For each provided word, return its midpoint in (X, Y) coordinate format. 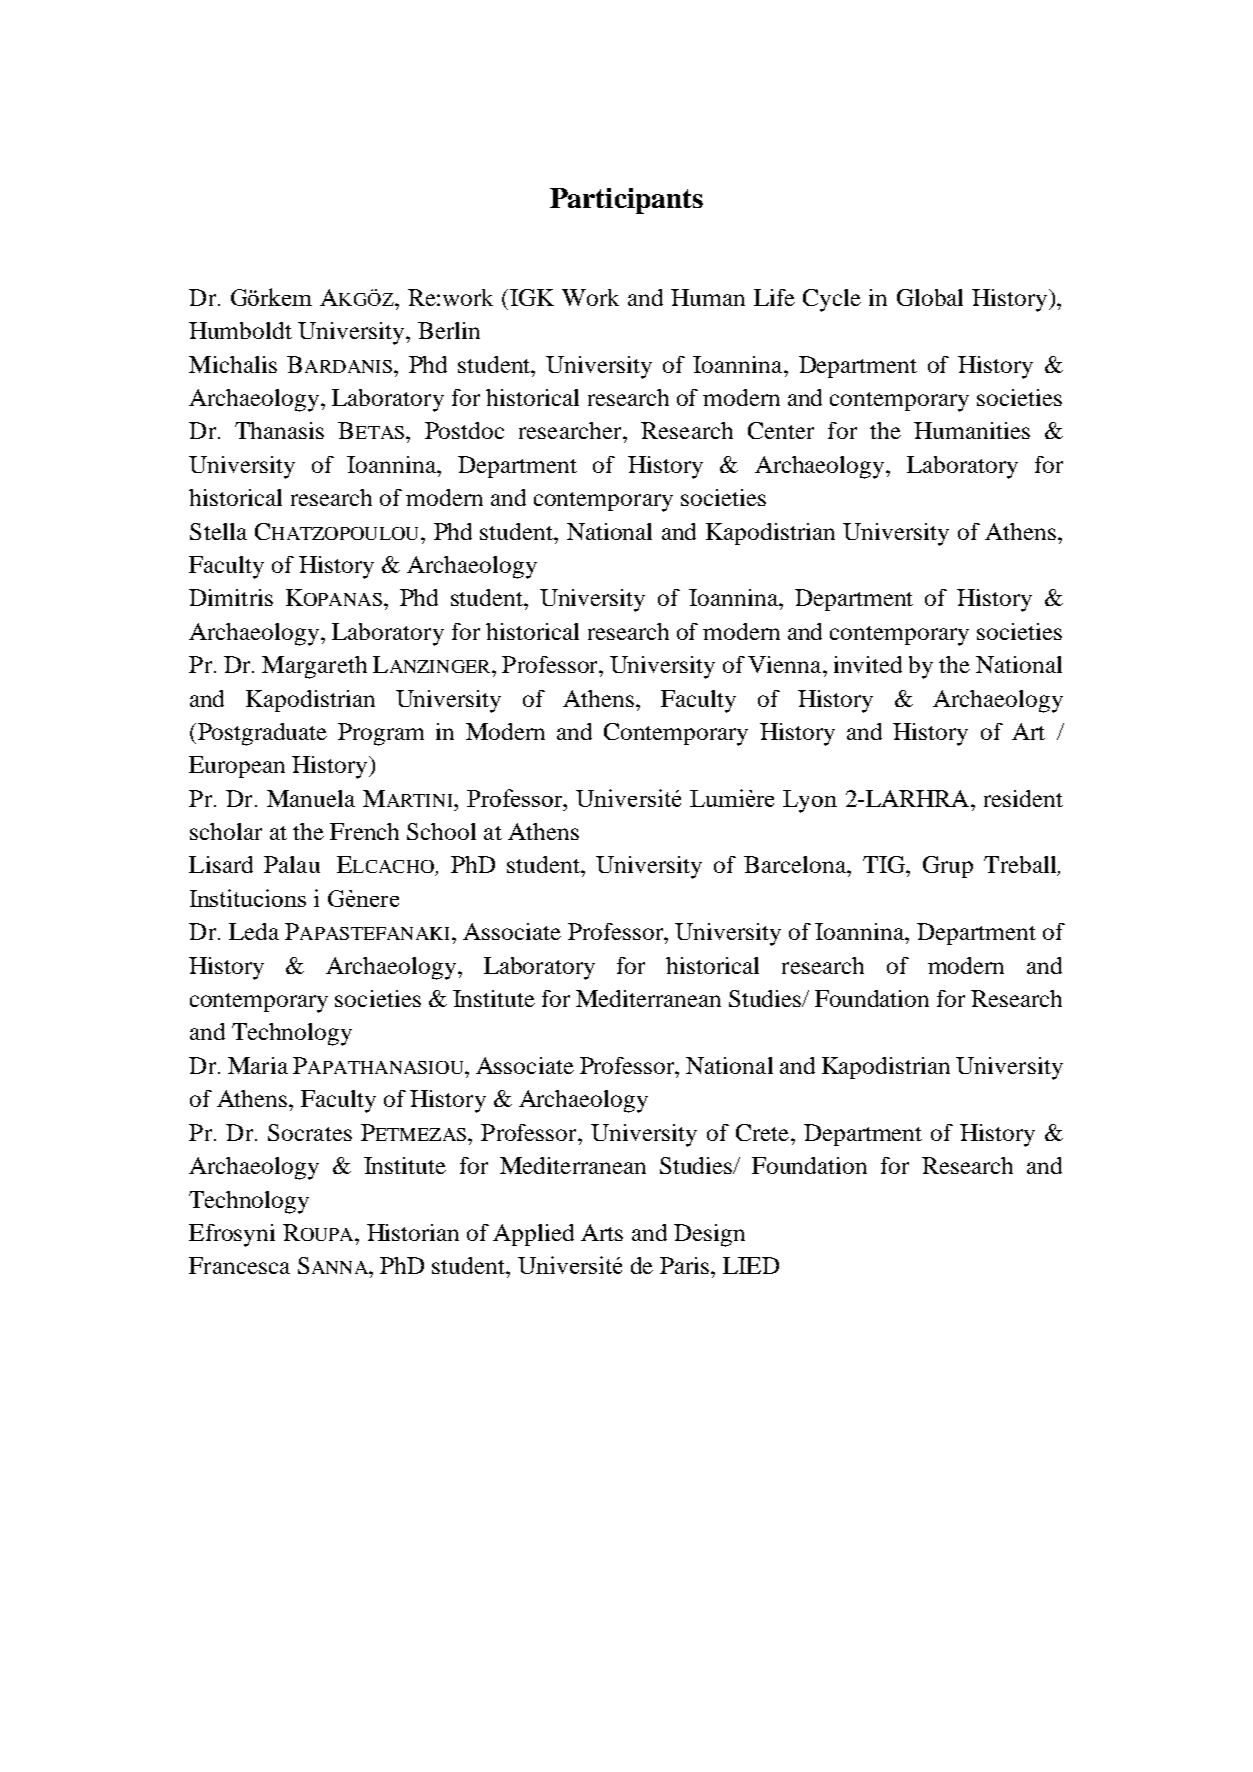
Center (781, 430)
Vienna (786, 664)
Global (930, 297)
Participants (626, 201)
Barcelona (796, 864)
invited (868, 664)
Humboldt (240, 330)
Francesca (239, 1265)
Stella (218, 531)
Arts (602, 1232)
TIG (885, 864)
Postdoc (464, 430)
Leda (254, 931)
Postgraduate (262, 734)
